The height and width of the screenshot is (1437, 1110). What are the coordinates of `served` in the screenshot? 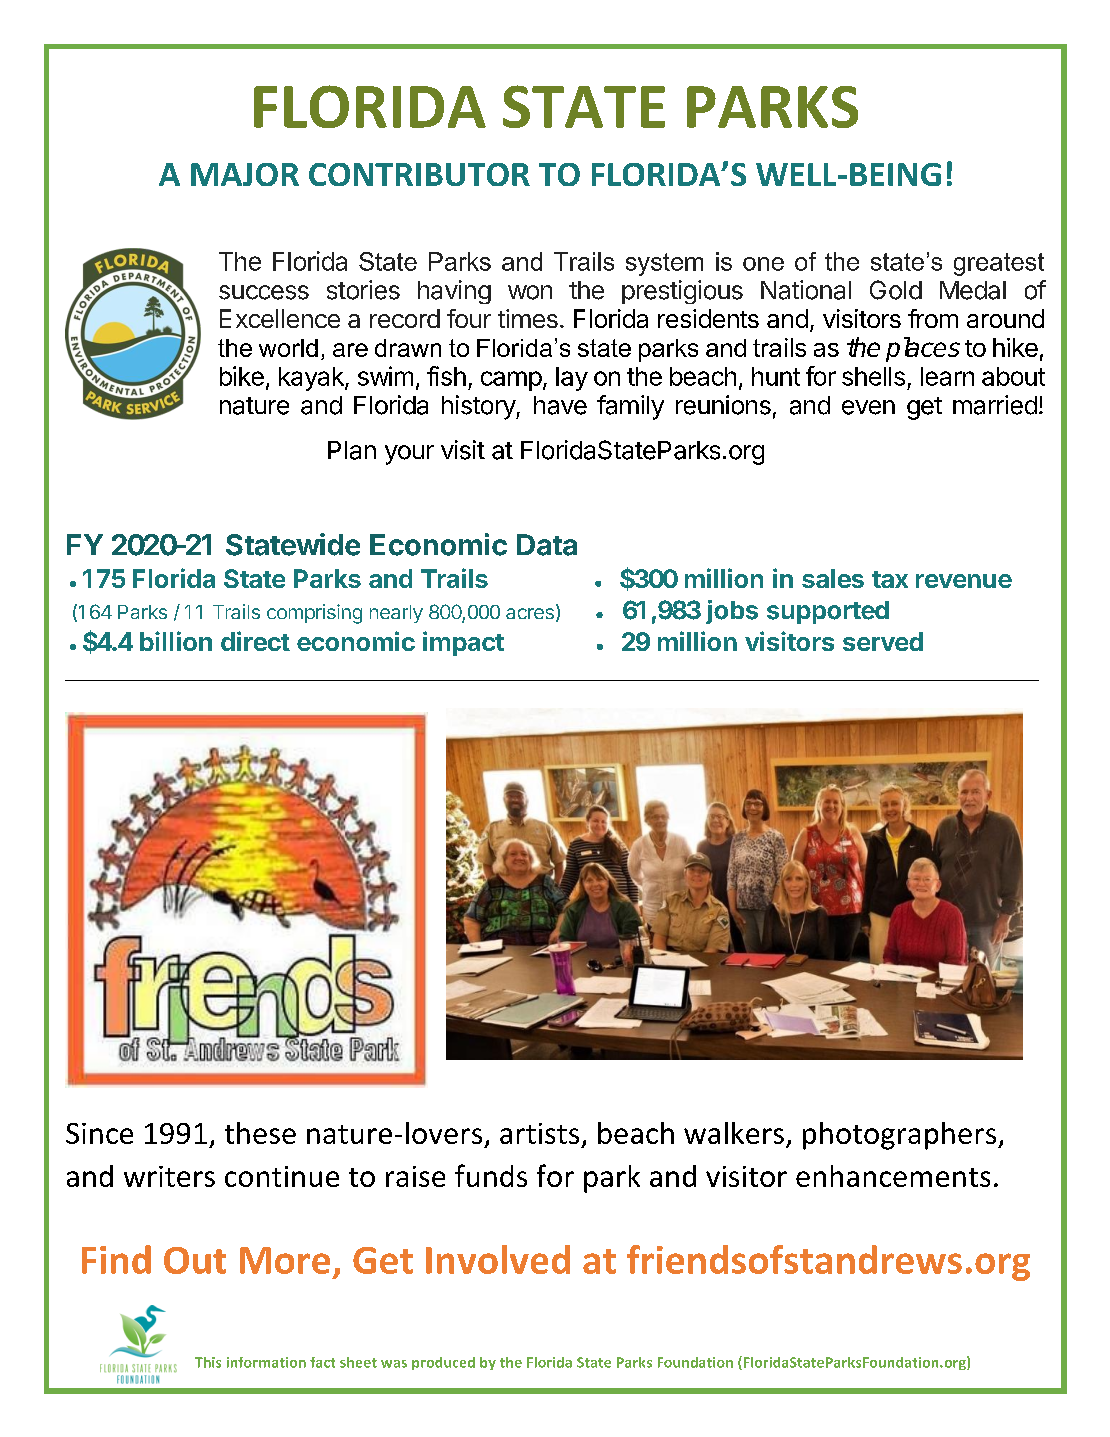 It's located at (883, 641).
